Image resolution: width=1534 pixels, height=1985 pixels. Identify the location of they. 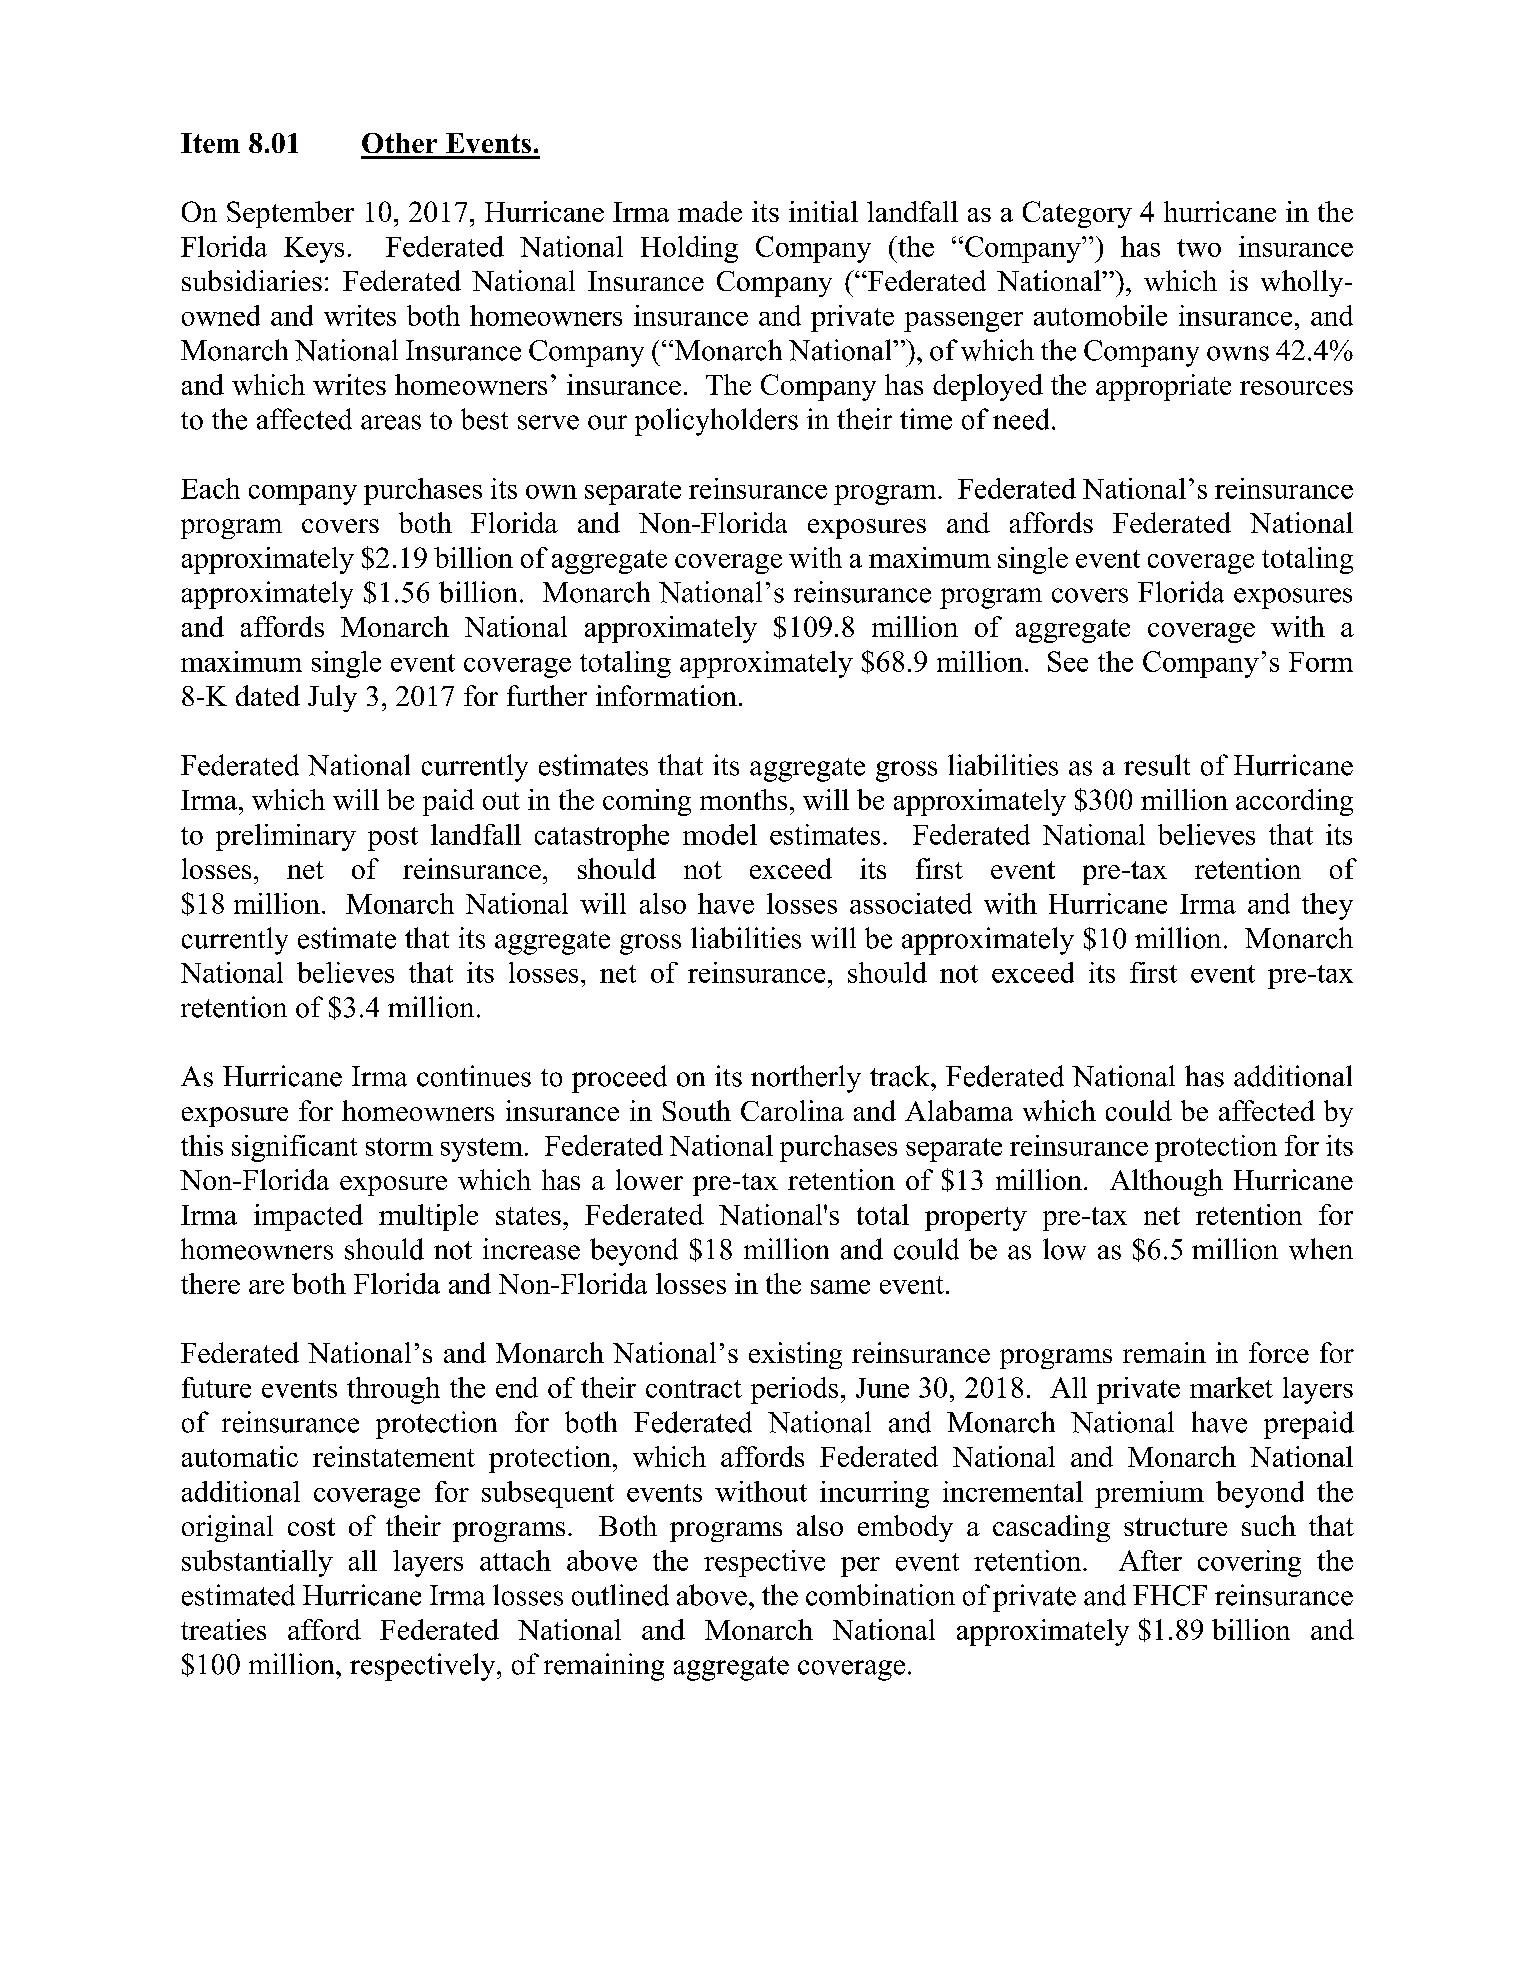
(1327, 906).
